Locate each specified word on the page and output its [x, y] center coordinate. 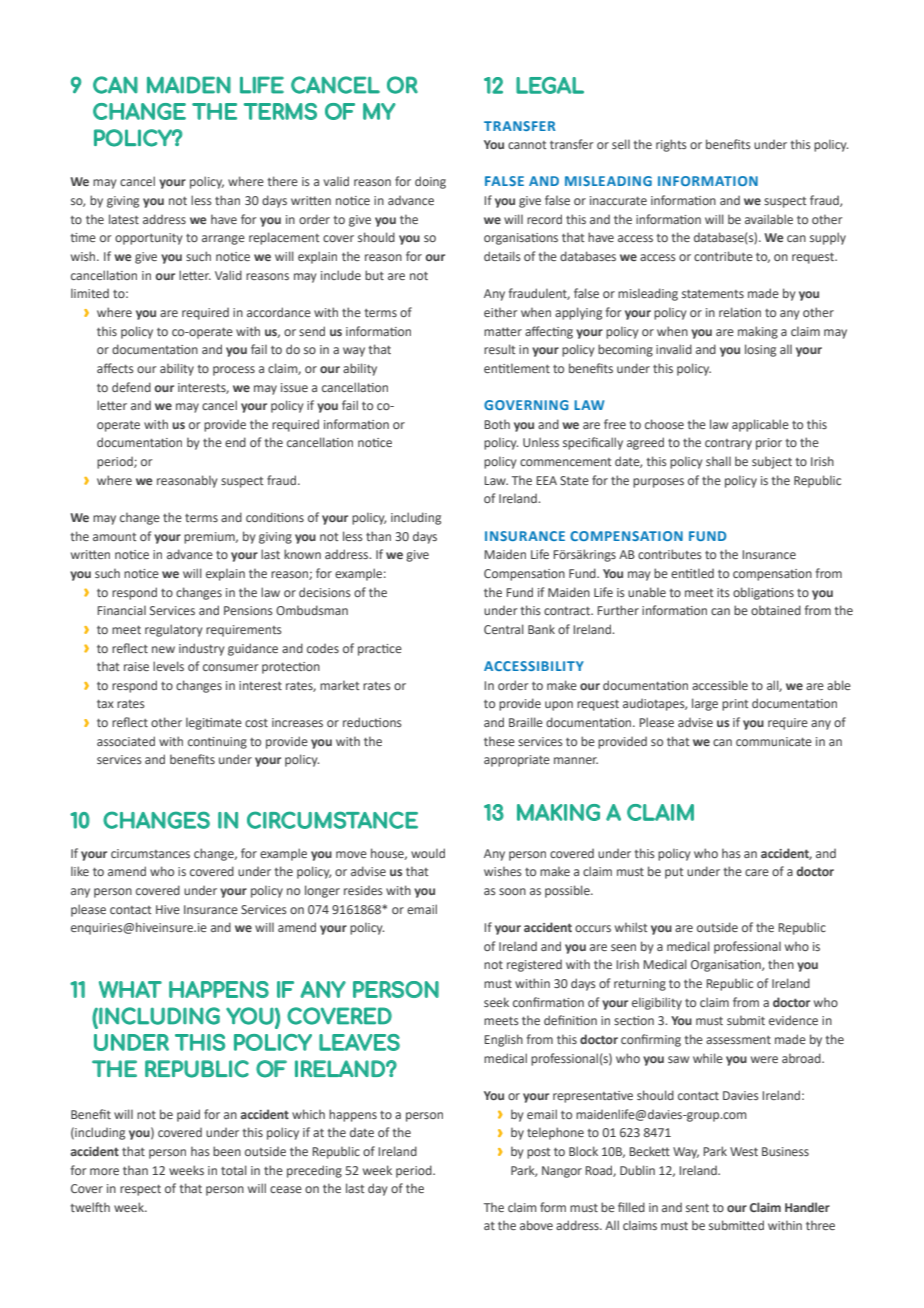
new [163, 649]
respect [140, 1190]
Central [504, 629]
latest [124, 219]
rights [671, 145]
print [735, 705]
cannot [527, 145]
